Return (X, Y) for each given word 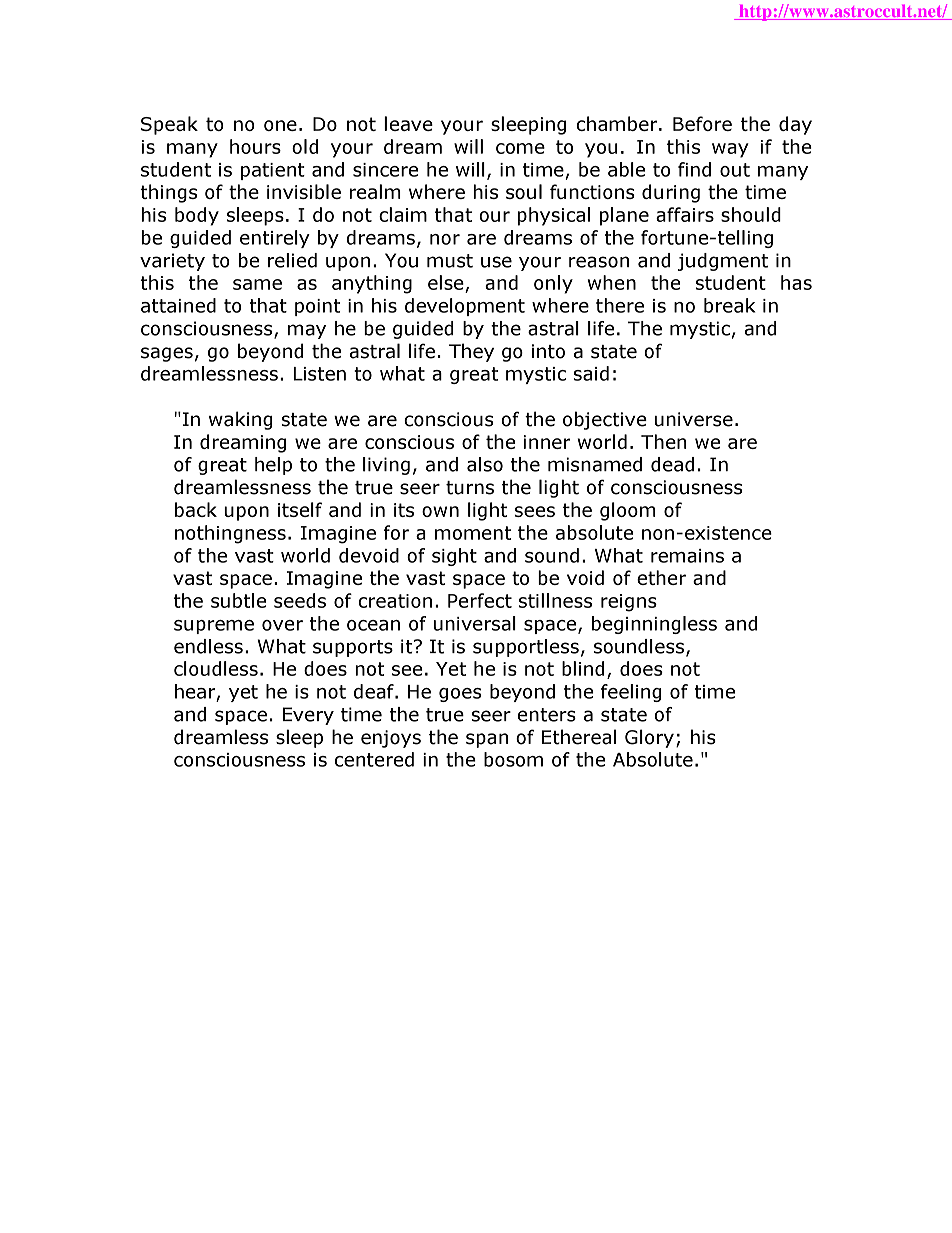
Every (308, 716)
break (729, 305)
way (730, 150)
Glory (649, 738)
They (471, 352)
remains (687, 556)
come (520, 148)
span (487, 740)
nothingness (230, 534)
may (307, 331)
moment (473, 533)
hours (255, 146)
